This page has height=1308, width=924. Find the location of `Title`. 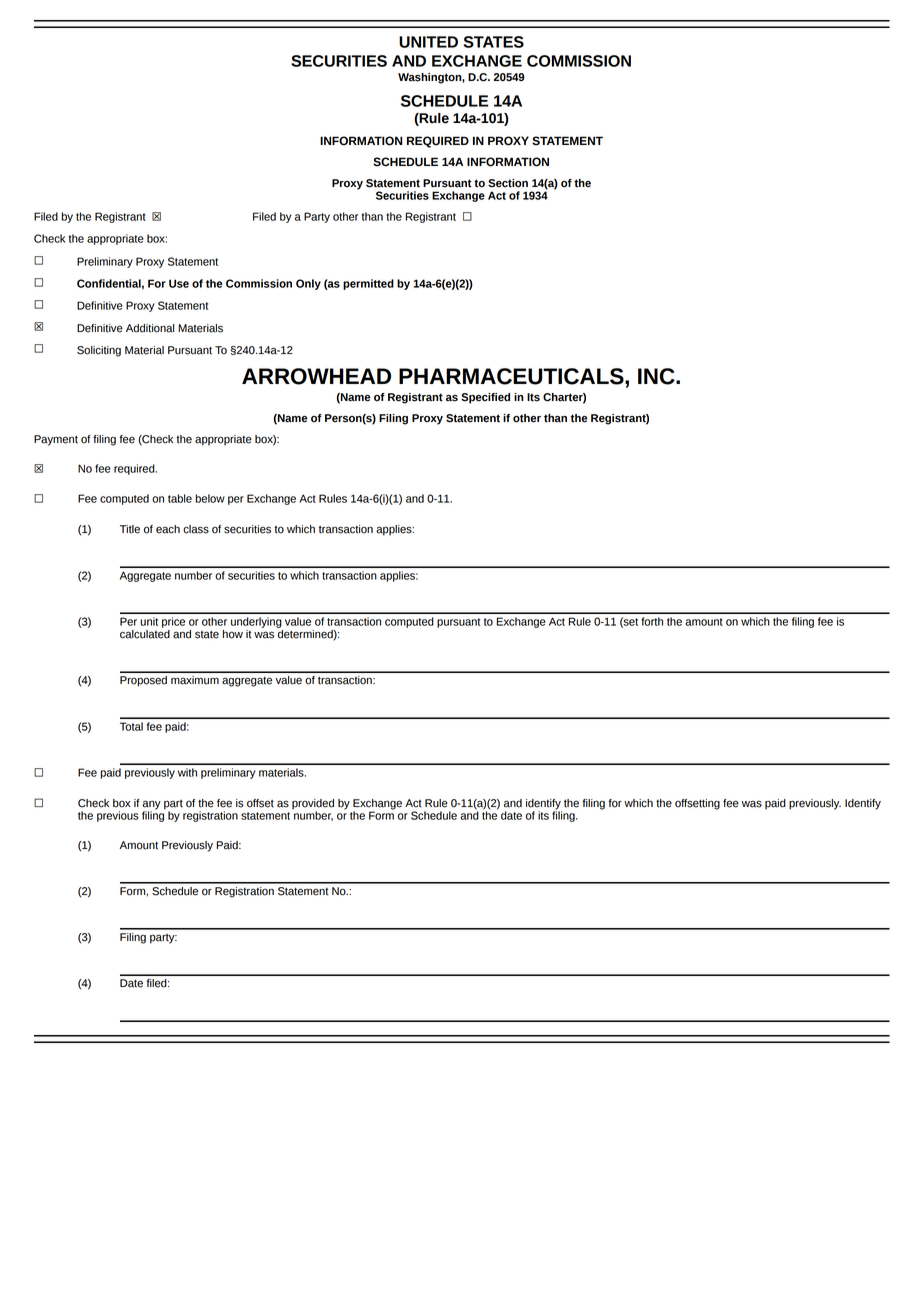

Title is located at coordinates (130, 529).
